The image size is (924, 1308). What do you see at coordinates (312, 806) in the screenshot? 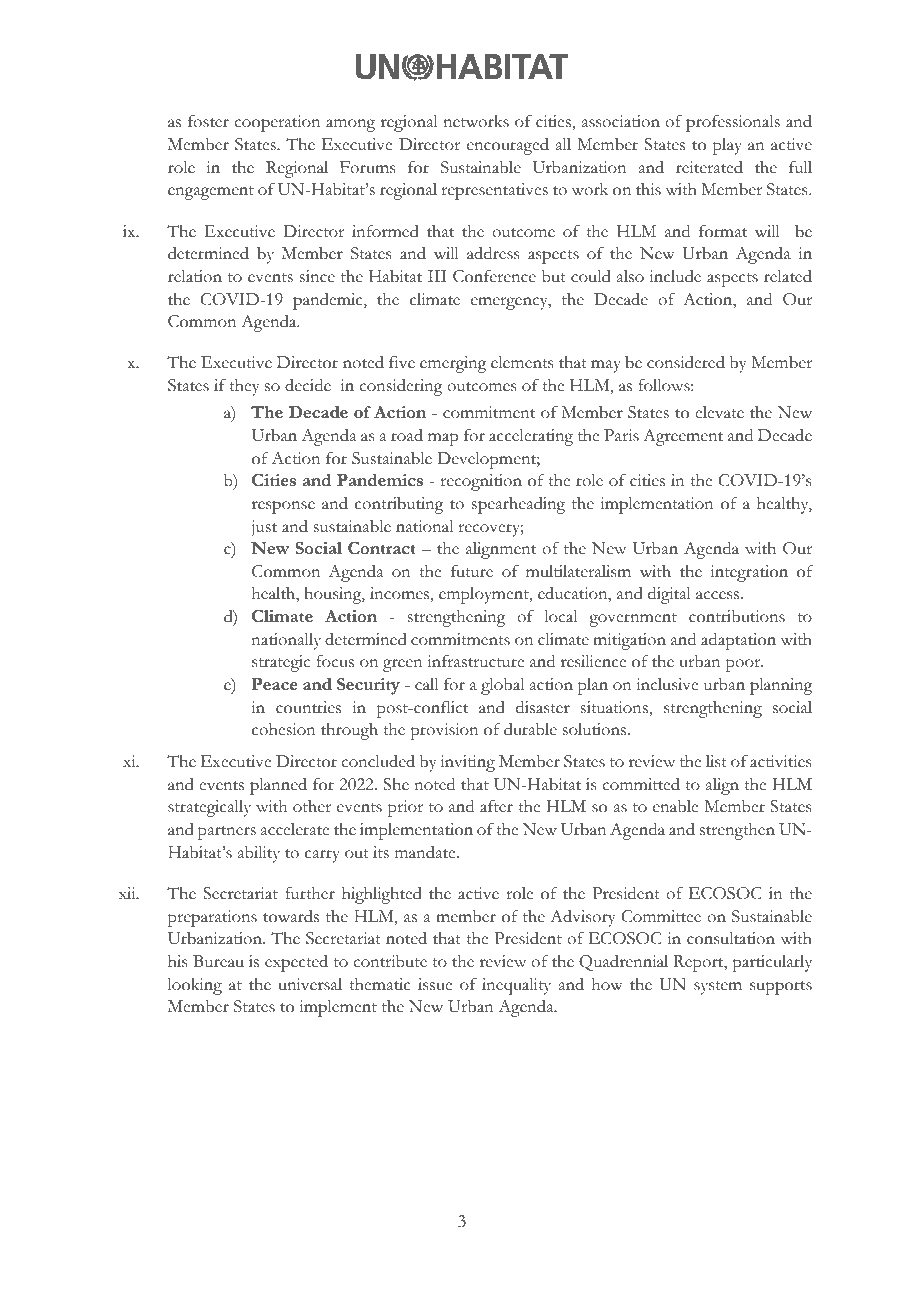
I see `other` at bounding box center [312, 806].
